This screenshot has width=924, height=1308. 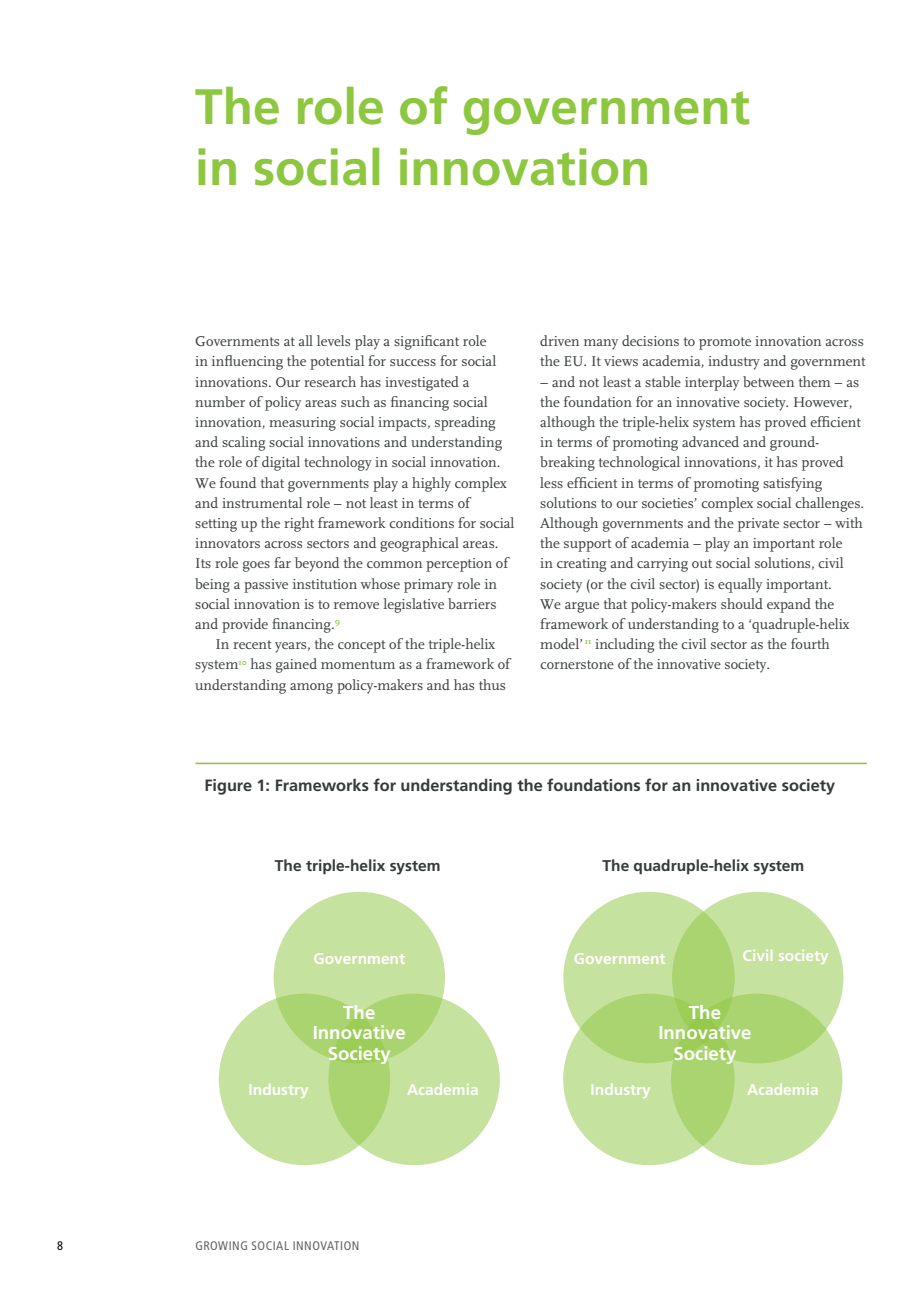 I want to click on thus, so click(x=492, y=684).
